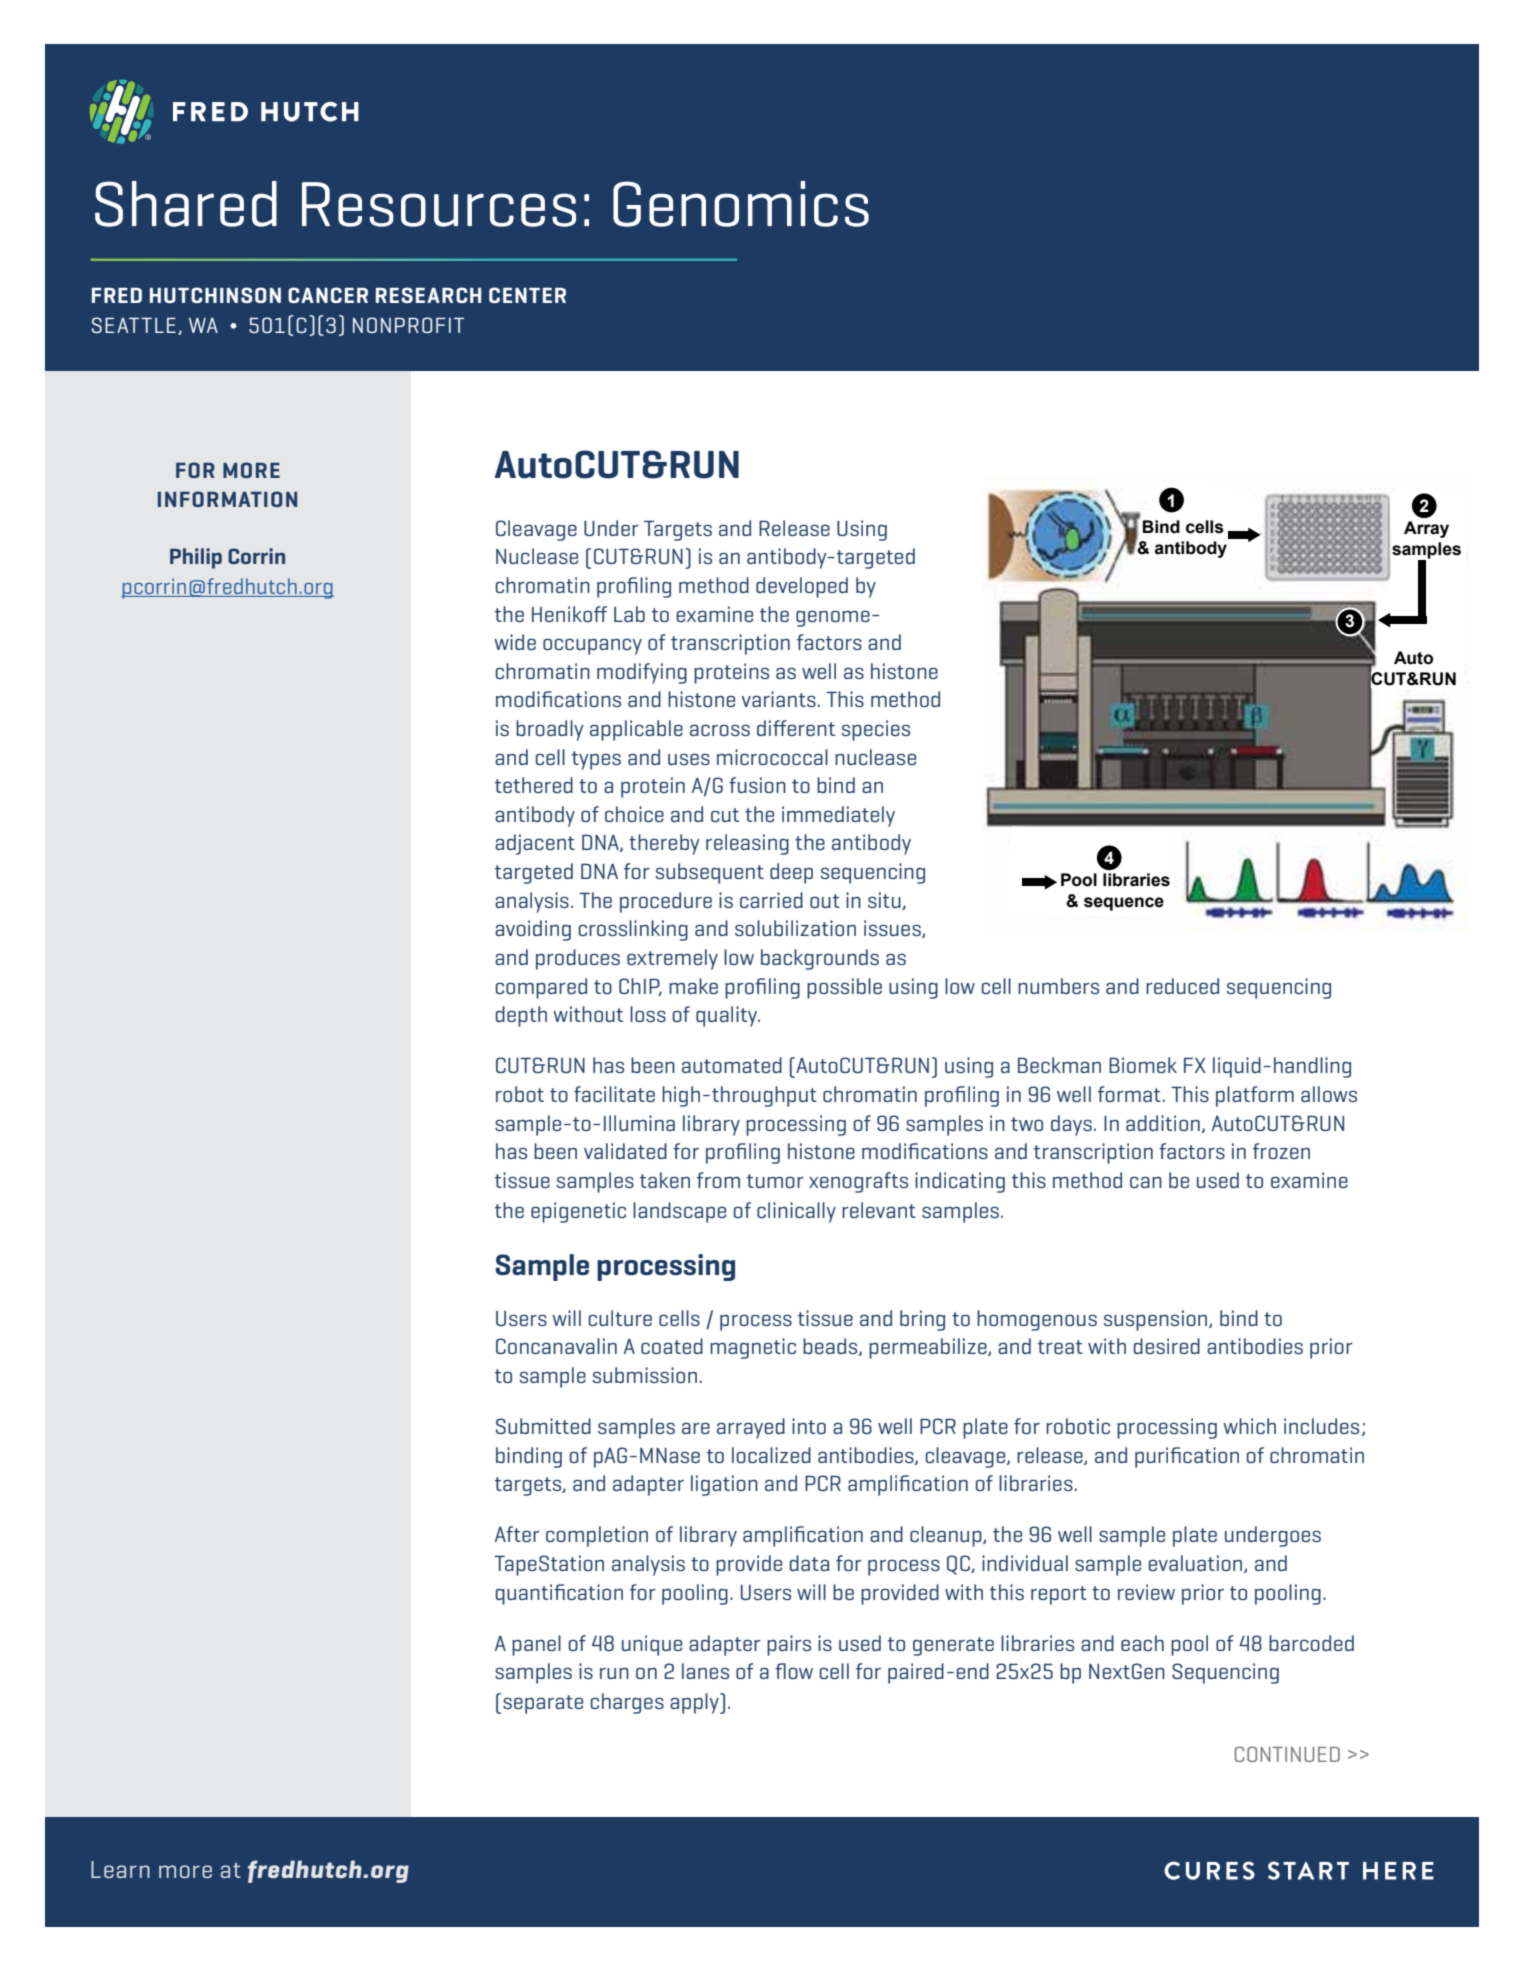 The image size is (1523, 1971). I want to click on CONTINUED, so click(1287, 1754).
